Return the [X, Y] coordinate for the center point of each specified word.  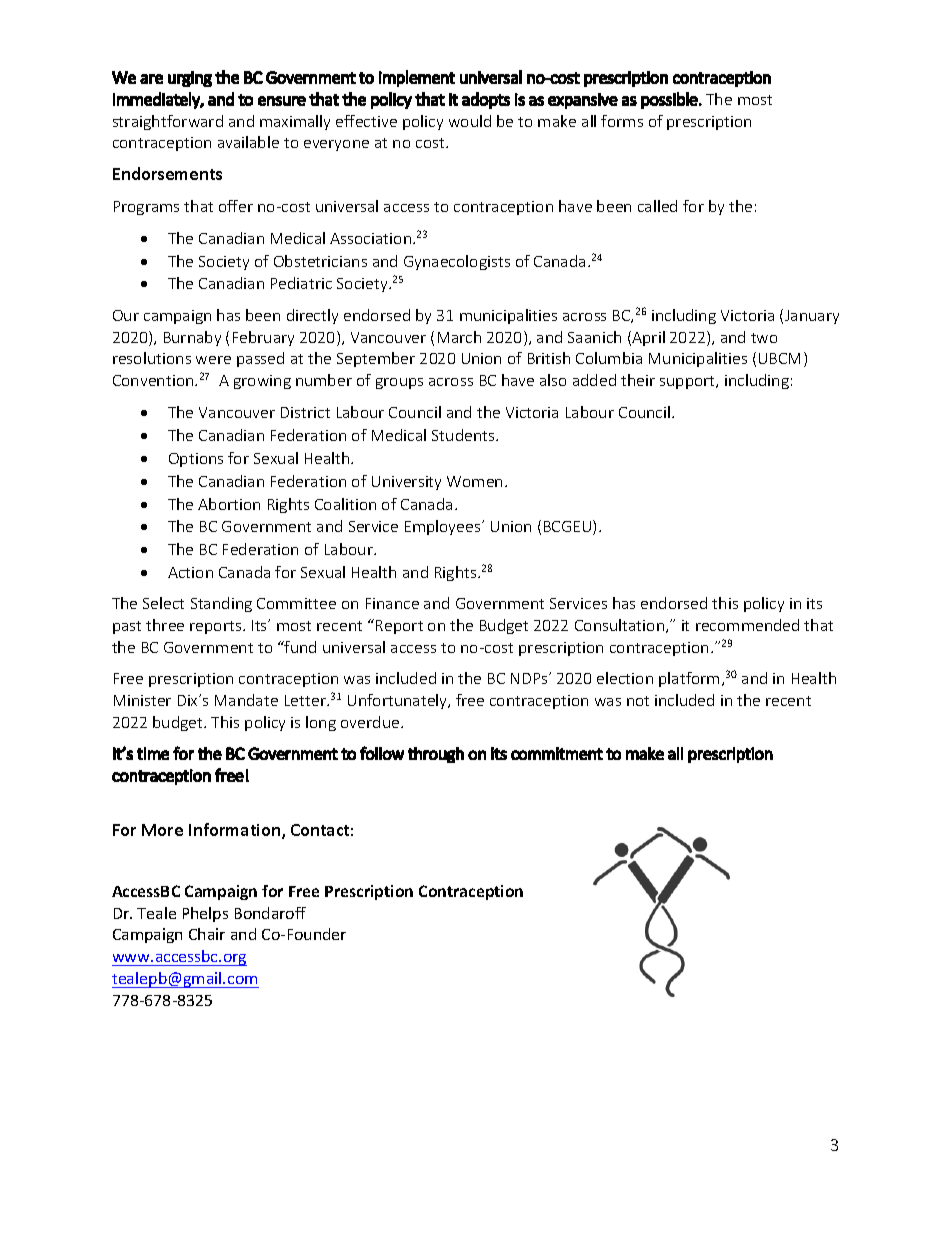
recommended [747, 625]
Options [196, 460]
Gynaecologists [457, 262]
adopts [486, 100]
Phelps [205, 914]
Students [464, 435]
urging [190, 79]
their [638, 380]
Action [190, 572]
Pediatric [301, 283]
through [436, 755]
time [153, 753]
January [812, 317]
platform [689, 679]
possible [669, 100]
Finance [392, 603]
